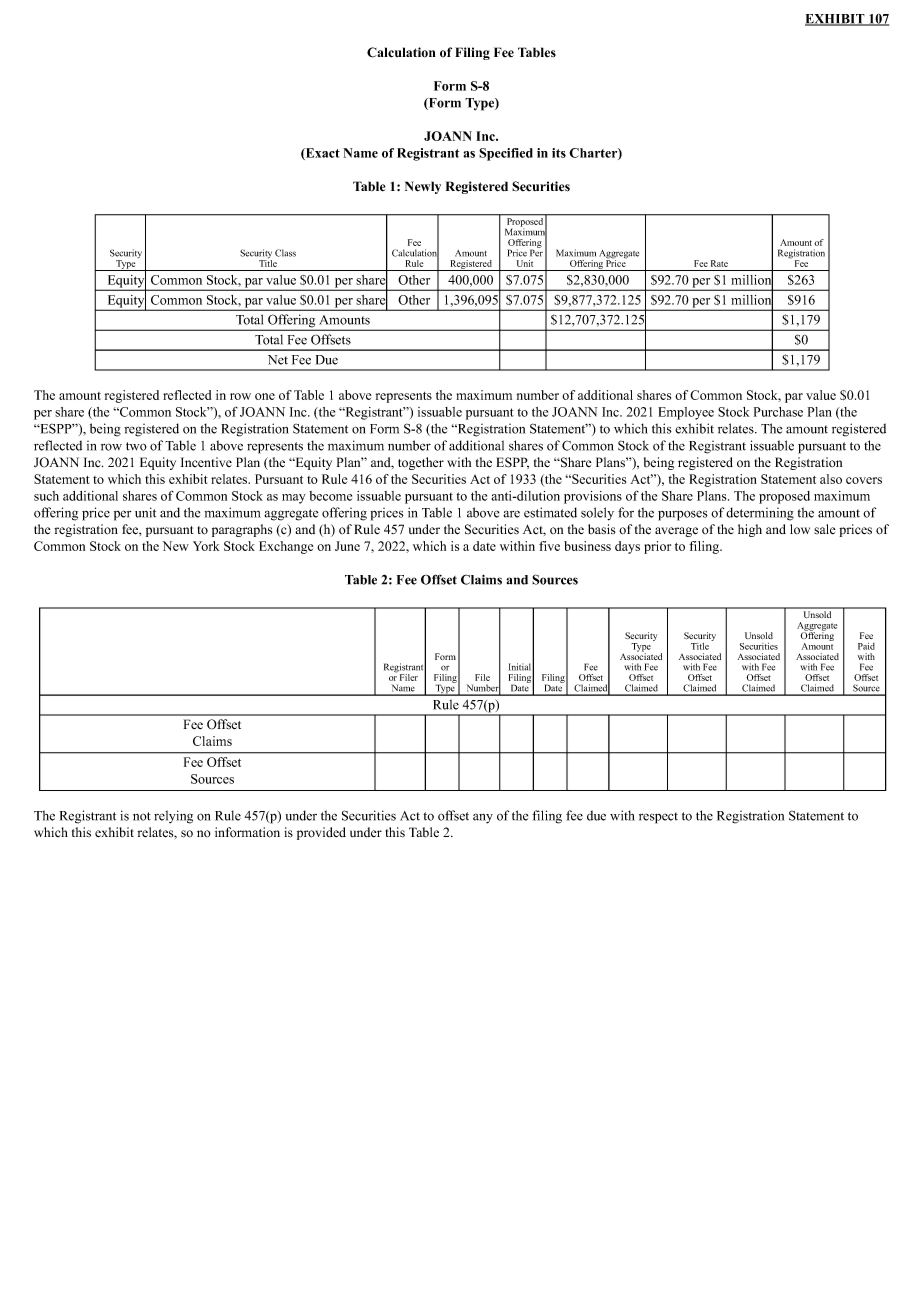 The height and width of the screenshot is (1308, 924). What do you see at coordinates (483, 818) in the screenshot?
I see `any` at bounding box center [483, 818].
